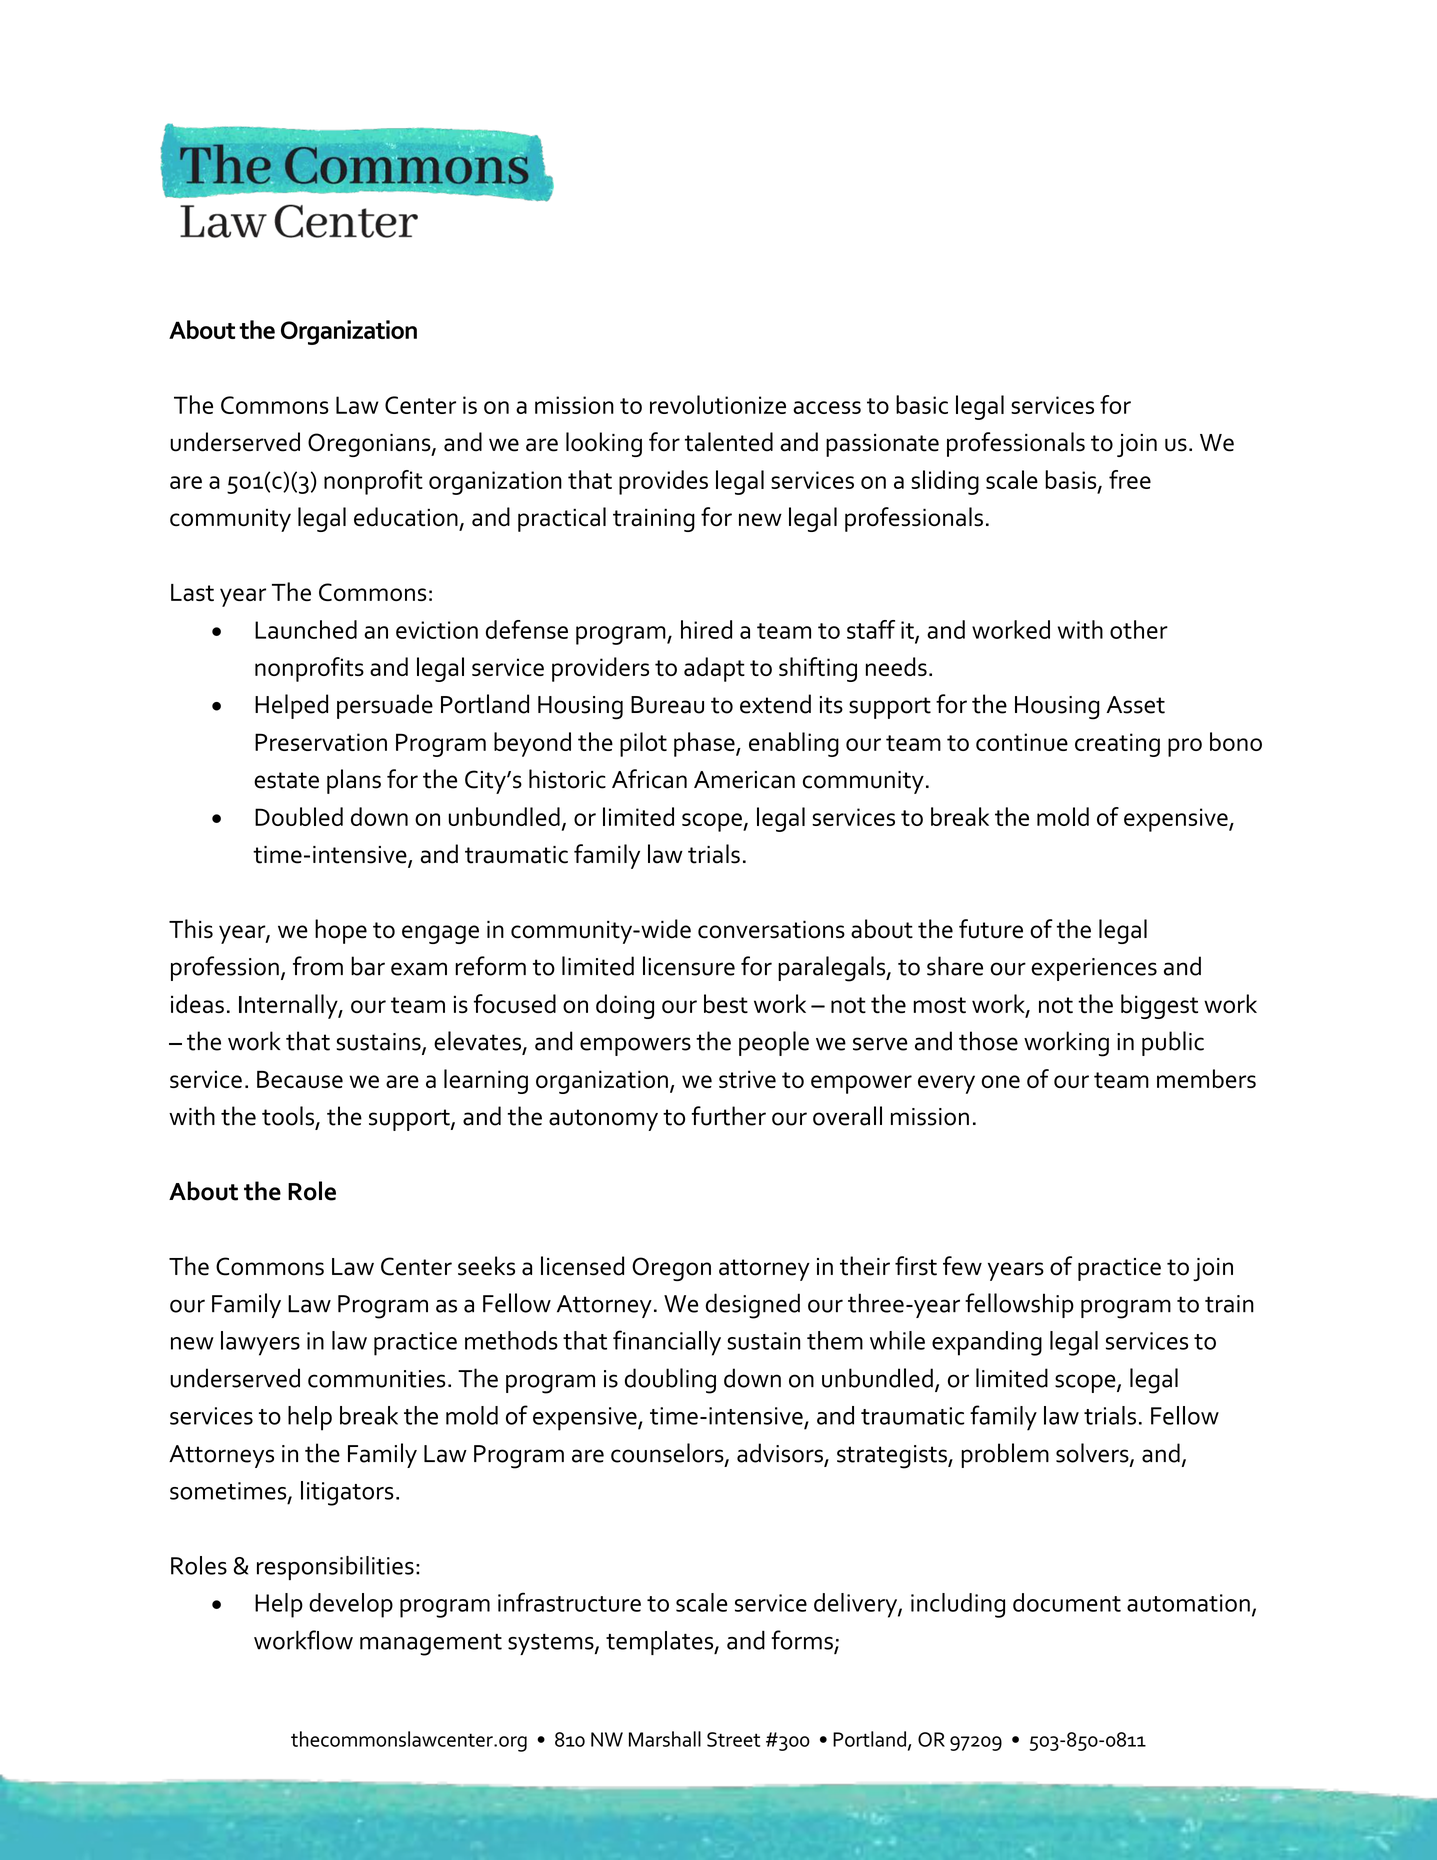 The height and width of the screenshot is (1860, 1437). I want to click on free, so click(1130, 479).
